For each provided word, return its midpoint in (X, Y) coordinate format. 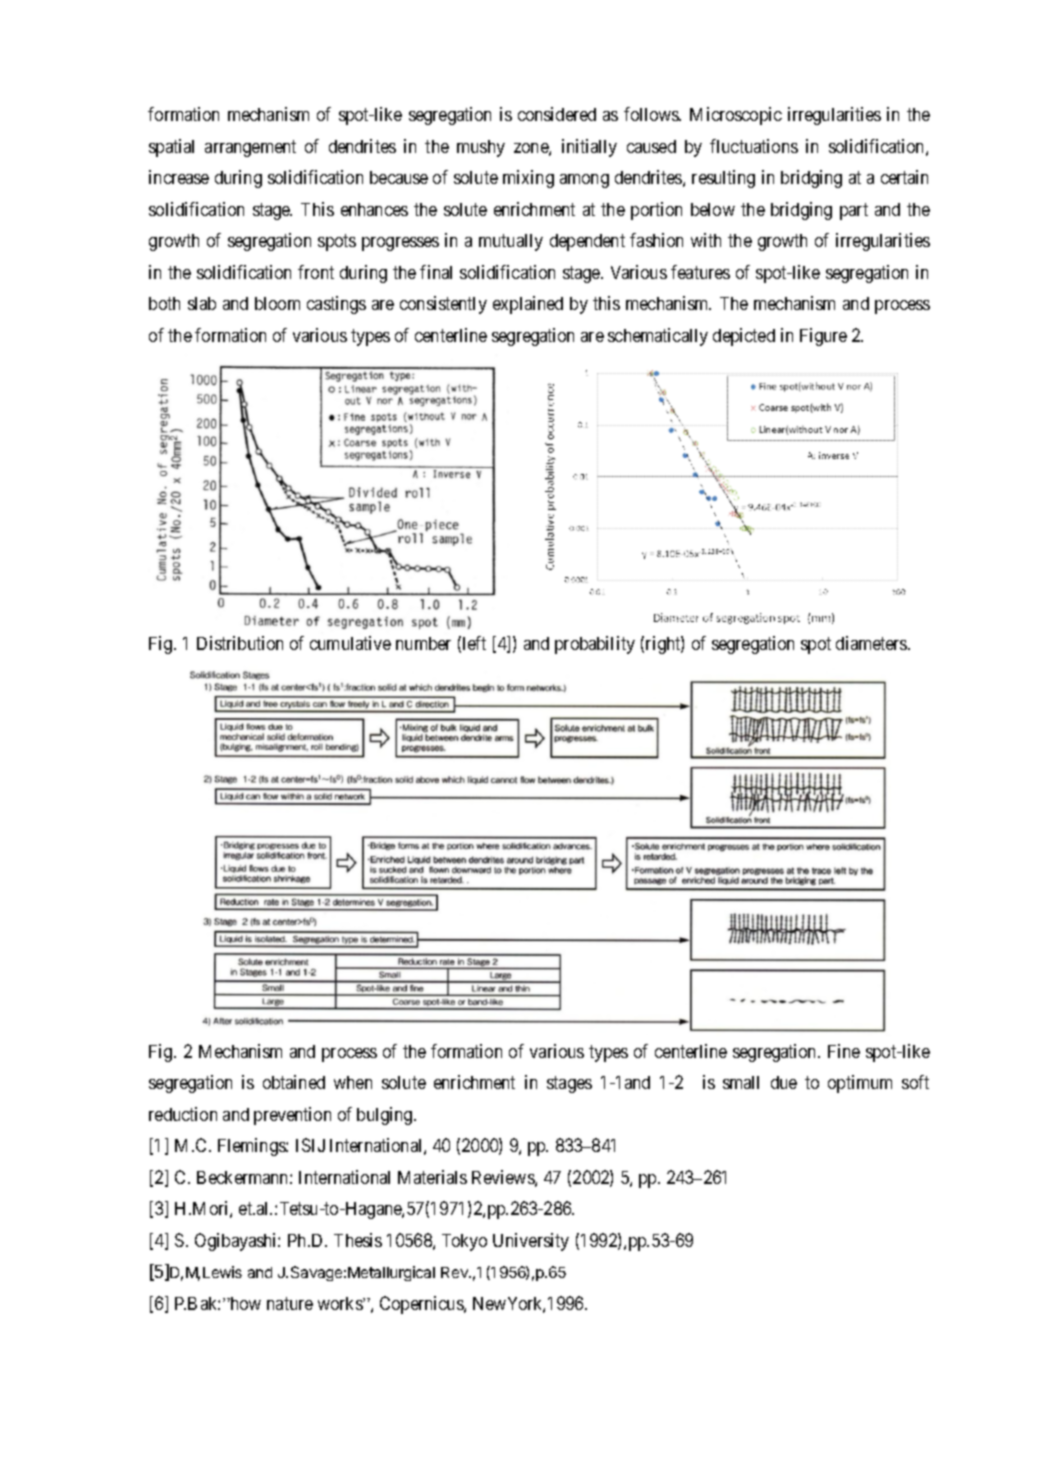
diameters (872, 643)
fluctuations (754, 146)
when (353, 1082)
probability (595, 645)
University (531, 1242)
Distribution (240, 643)
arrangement (250, 148)
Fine (844, 1051)
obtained (294, 1082)
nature (290, 1303)
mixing (528, 179)
